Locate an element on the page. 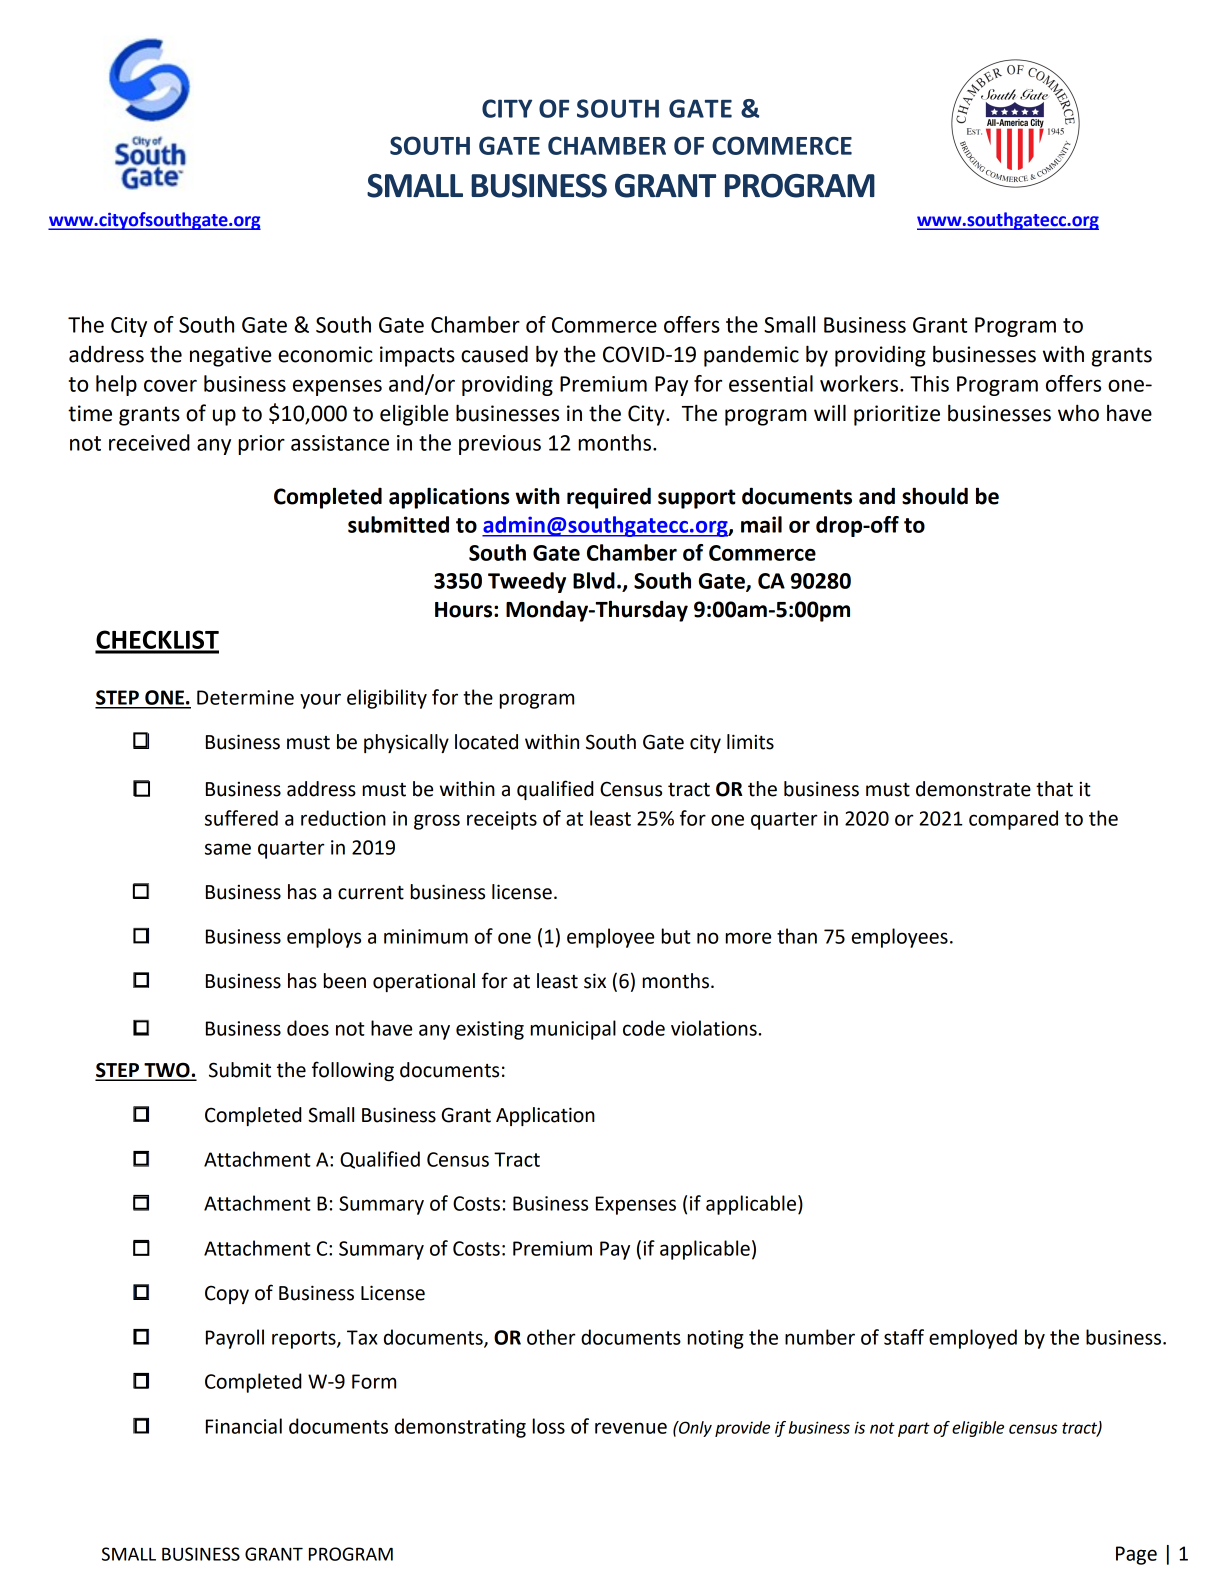 This image has height=1592, width=1230. limits is located at coordinates (750, 742).
